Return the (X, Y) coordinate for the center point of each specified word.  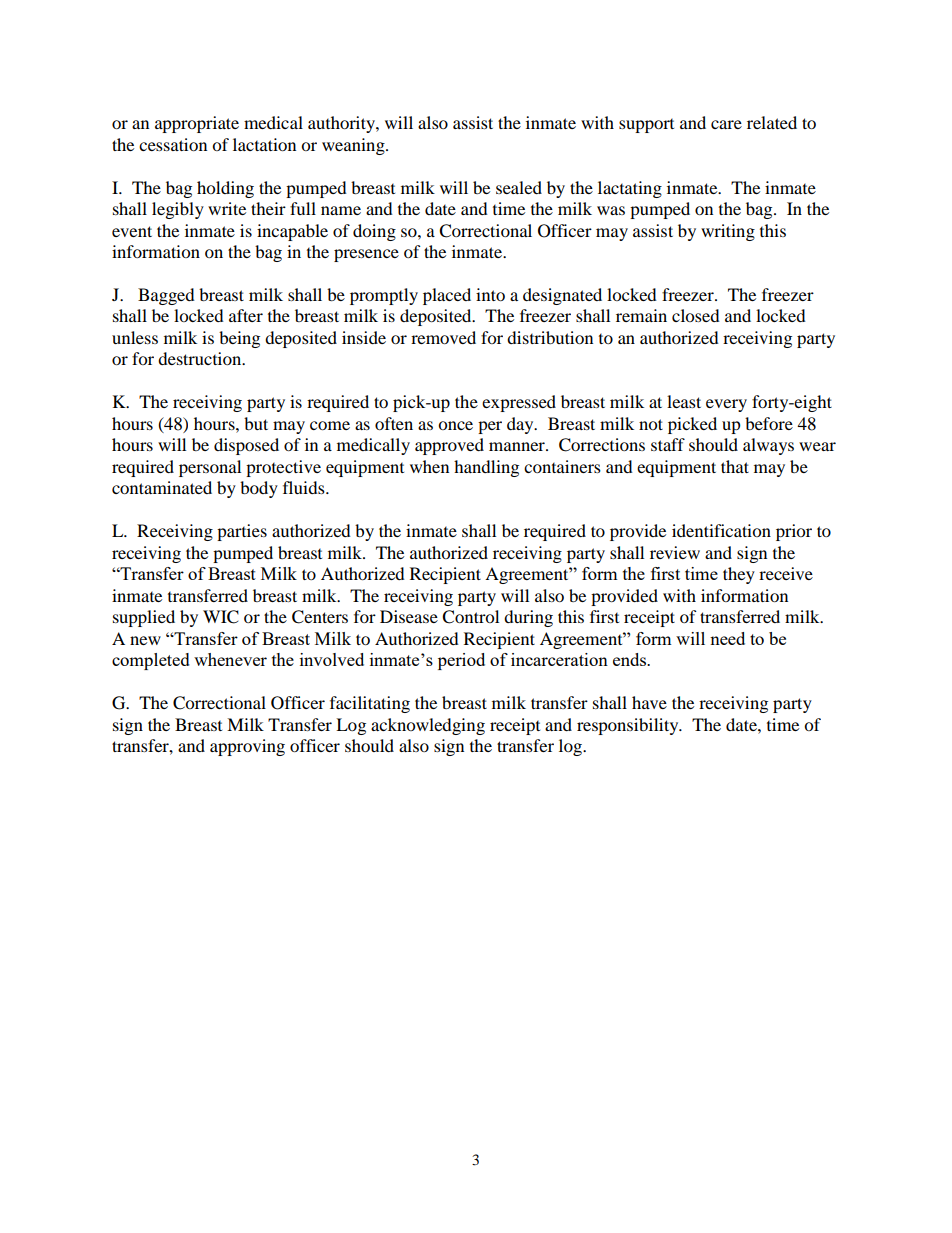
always (768, 446)
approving (247, 747)
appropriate (197, 124)
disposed (246, 446)
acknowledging (428, 726)
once (455, 425)
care (726, 124)
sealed (519, 187)
